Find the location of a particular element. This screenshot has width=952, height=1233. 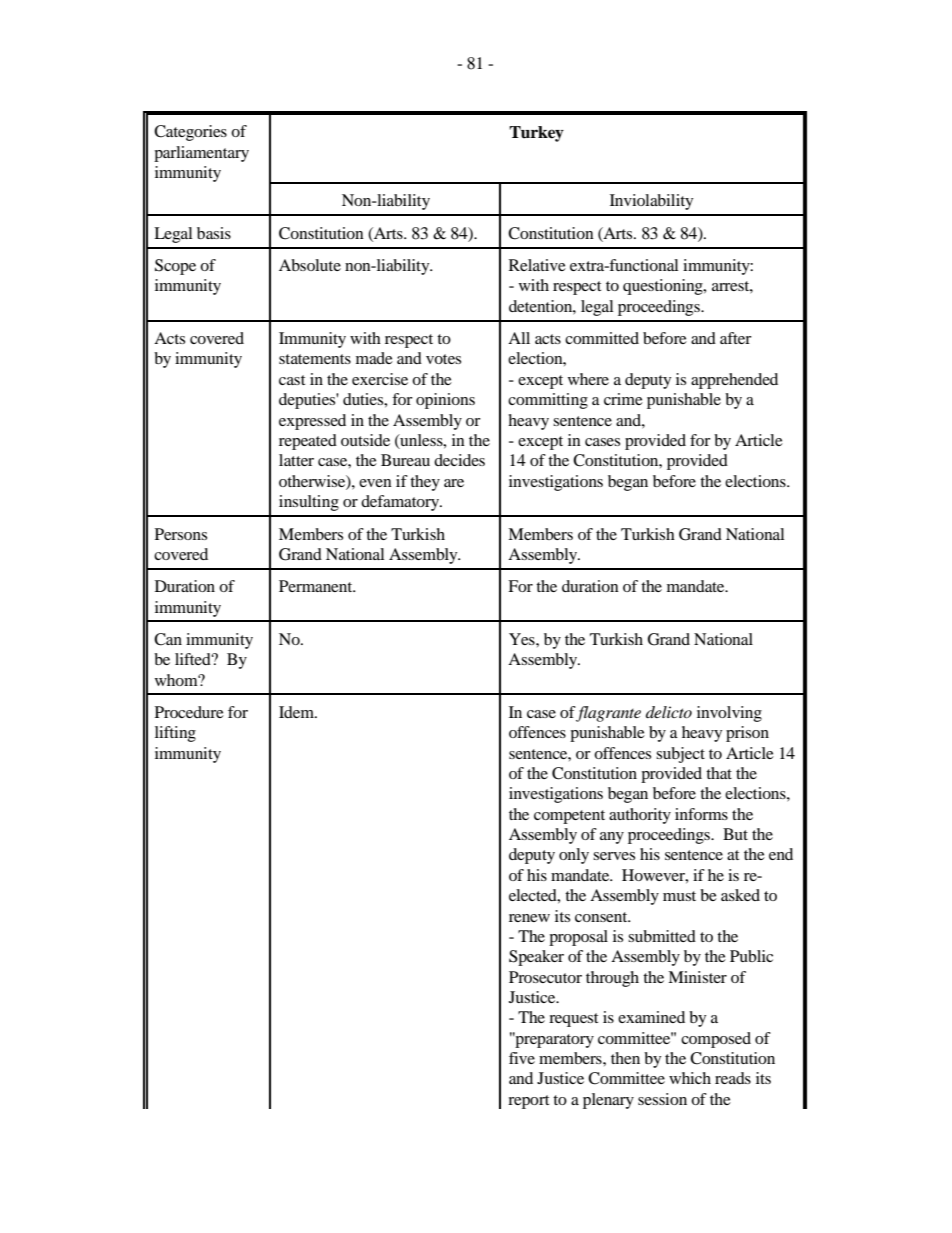

Inviolability is located at coordinates (651, 202).
